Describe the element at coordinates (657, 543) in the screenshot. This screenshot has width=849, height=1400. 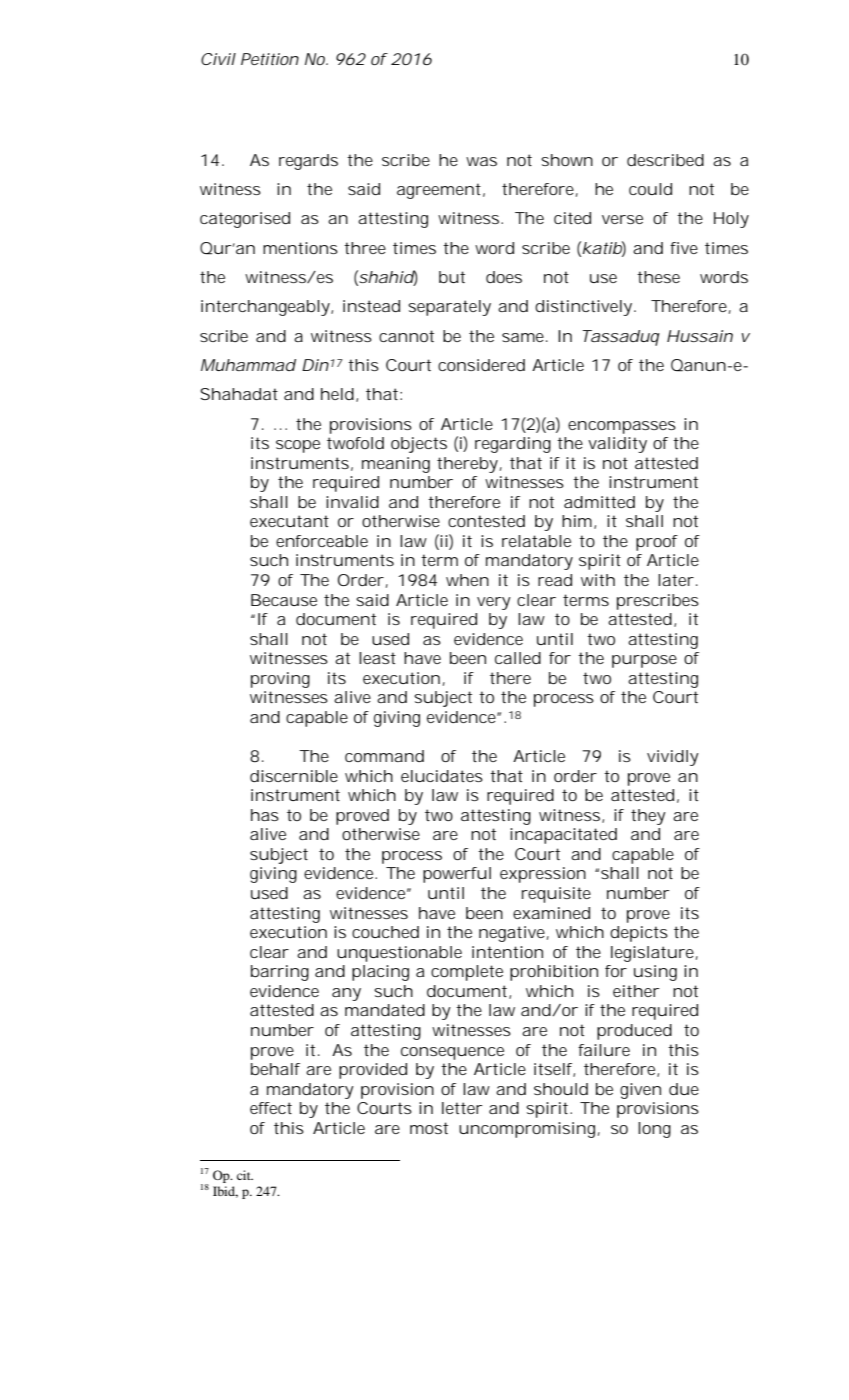
I see `proof` at that location.
